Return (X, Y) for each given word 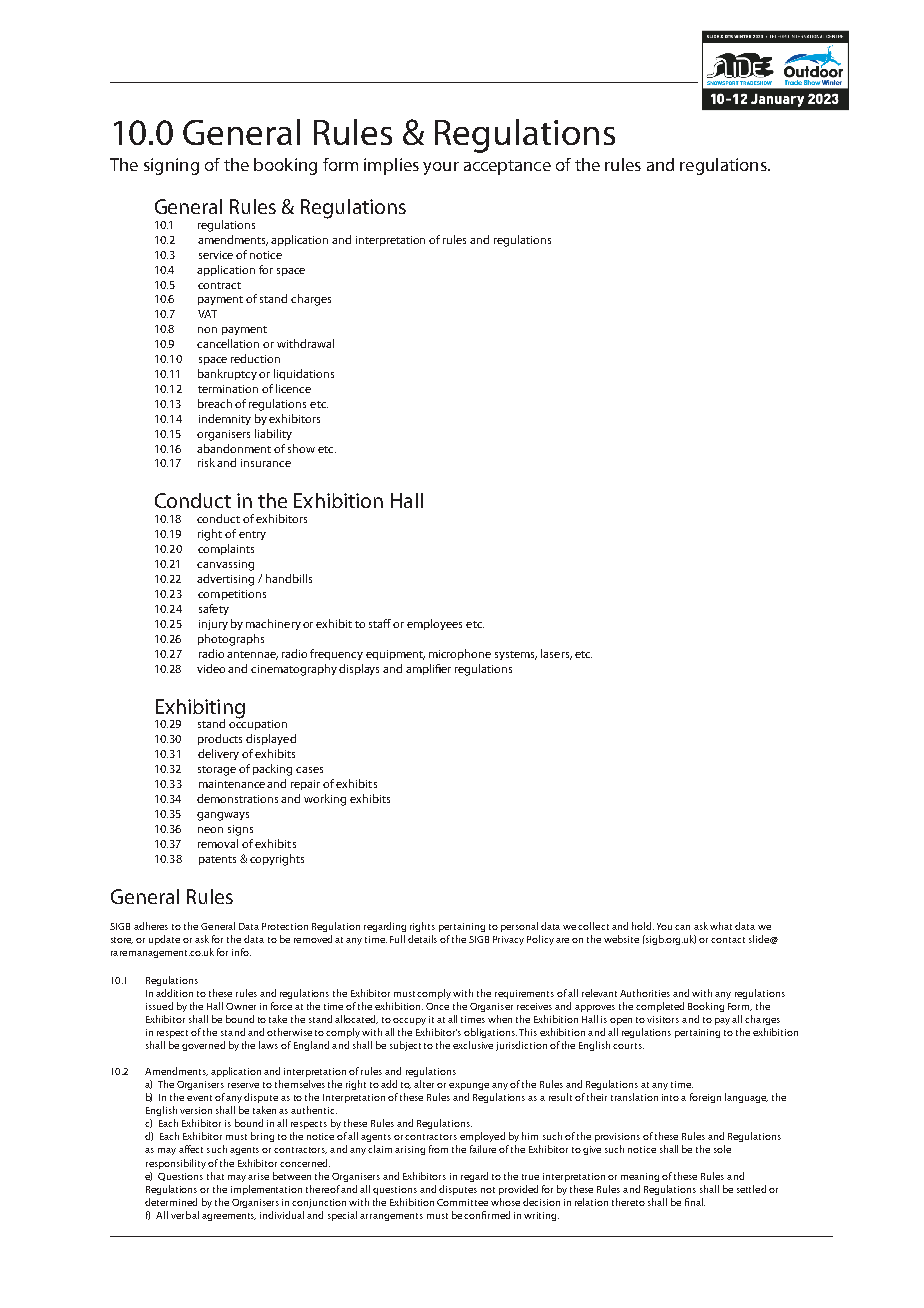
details (422, 939)
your (441, 168)
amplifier (428, 669)
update (164, 940)
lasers (556, 654)
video (213, 668)
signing (171, 166)
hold (643, 926)
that (215, 1176)
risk (208, 462)
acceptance (507, 167)
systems (516, 655)
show (301, 448)
